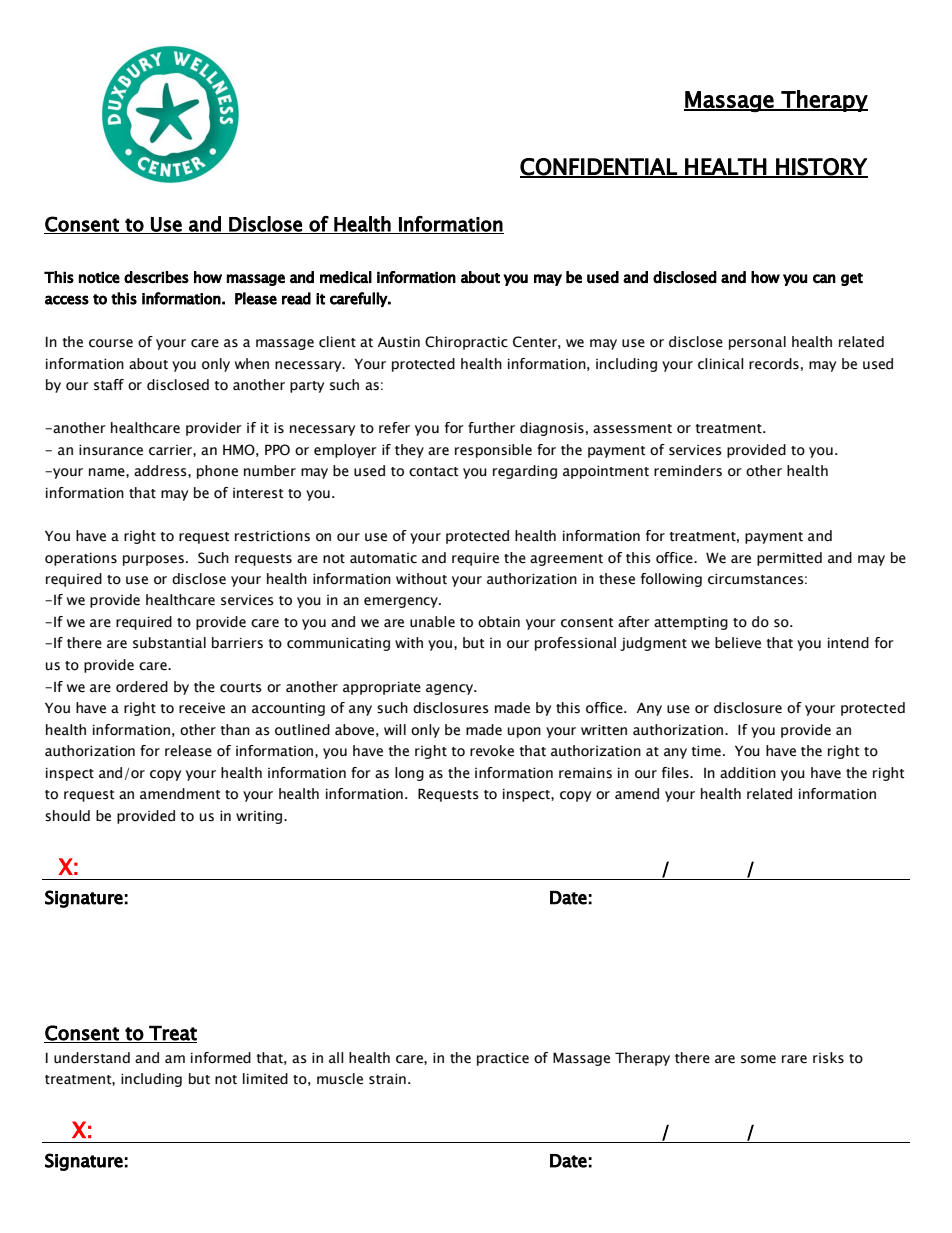  Describe the element at coordinates (503, 1059) in the page. I see `practice` at that location.
